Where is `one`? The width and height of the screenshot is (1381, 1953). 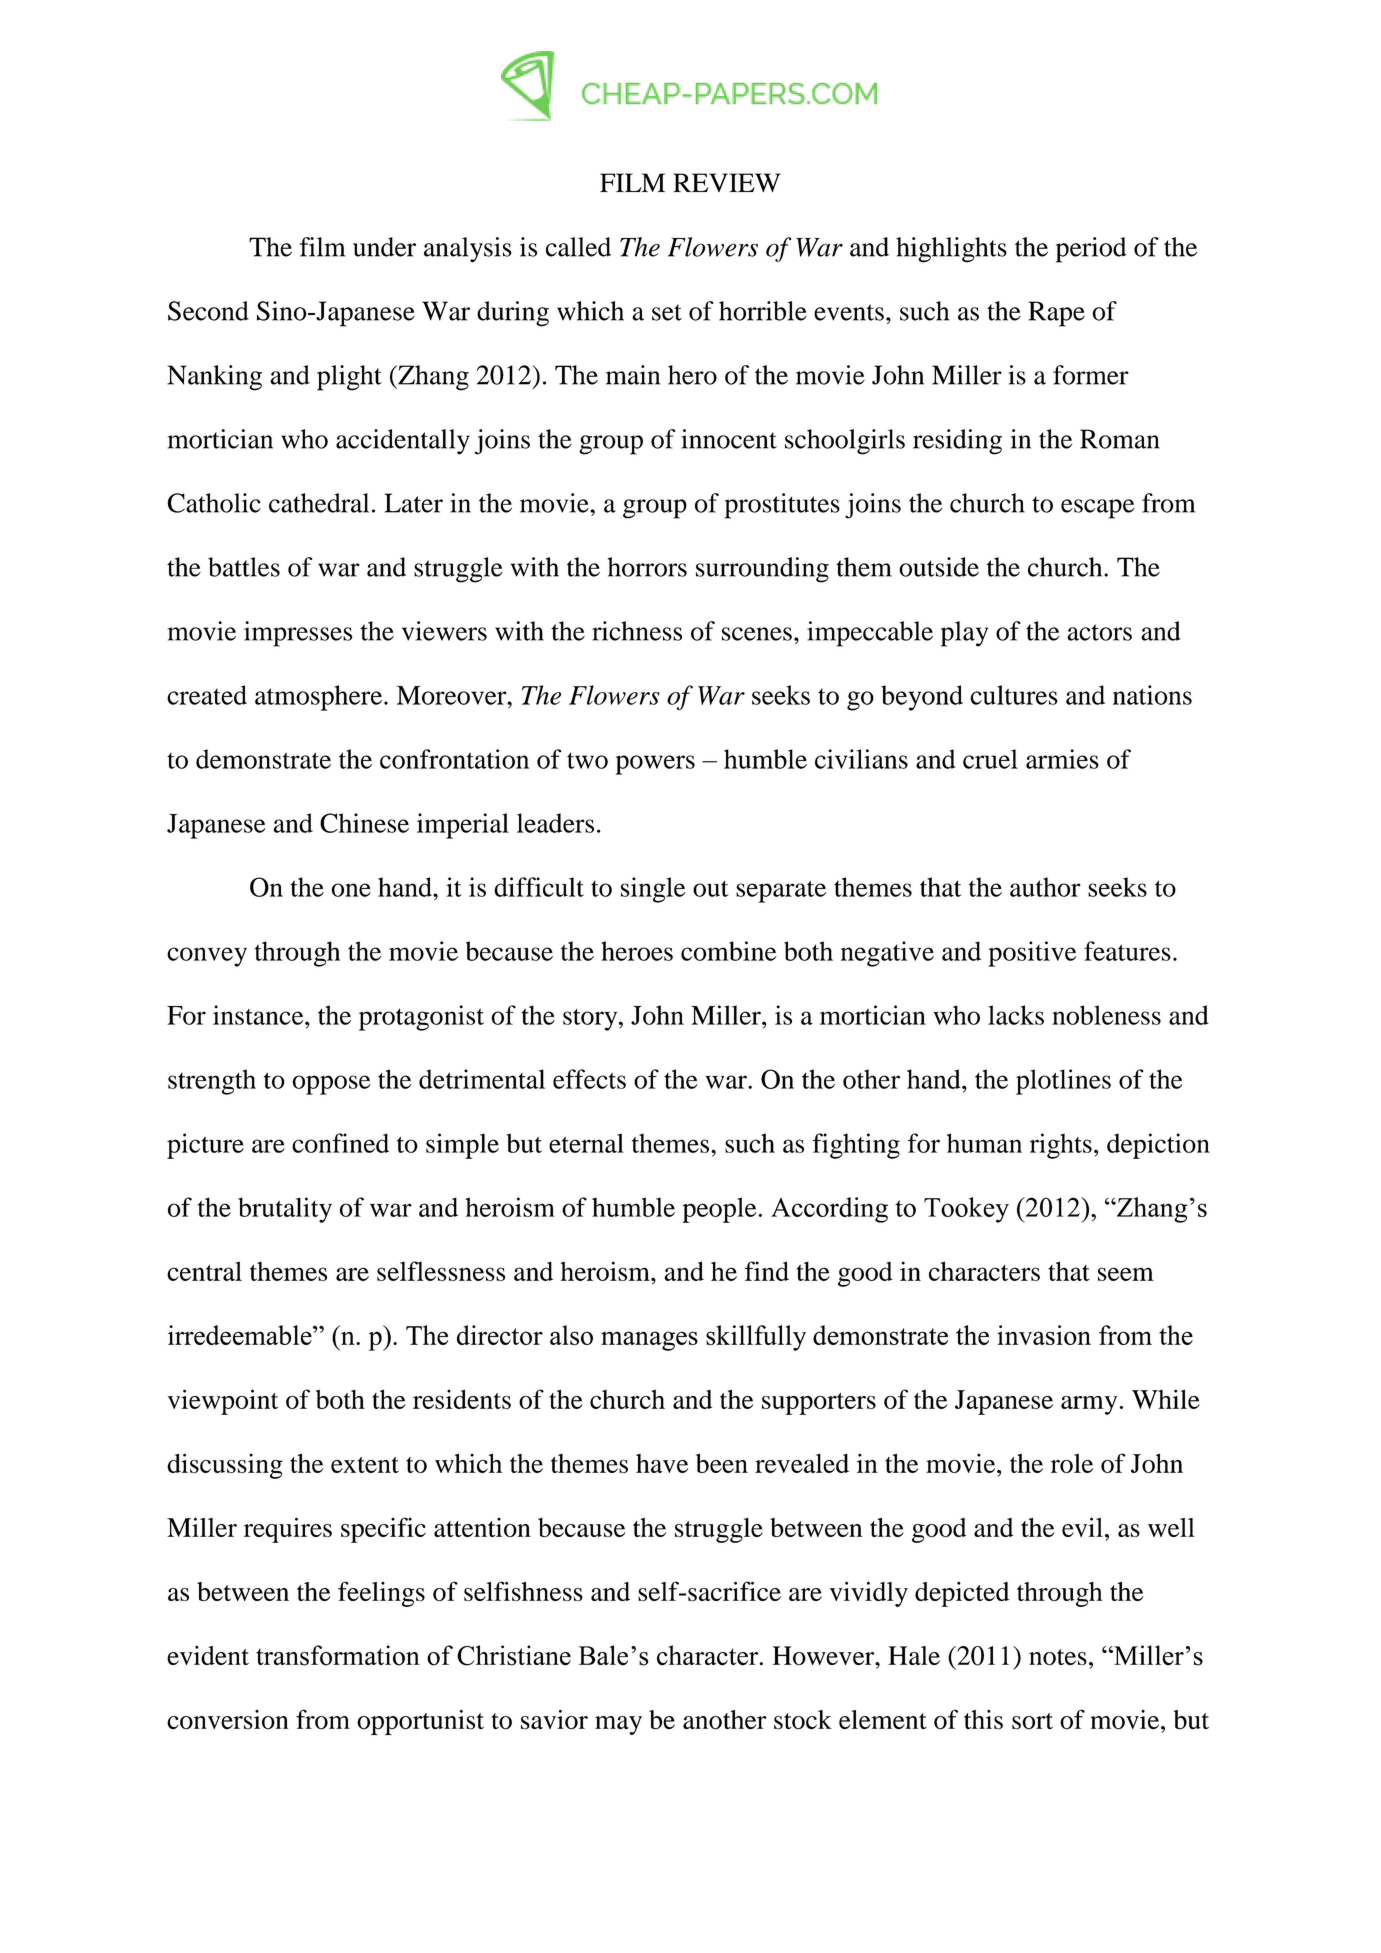 one is located at coordinates (351, 890).
